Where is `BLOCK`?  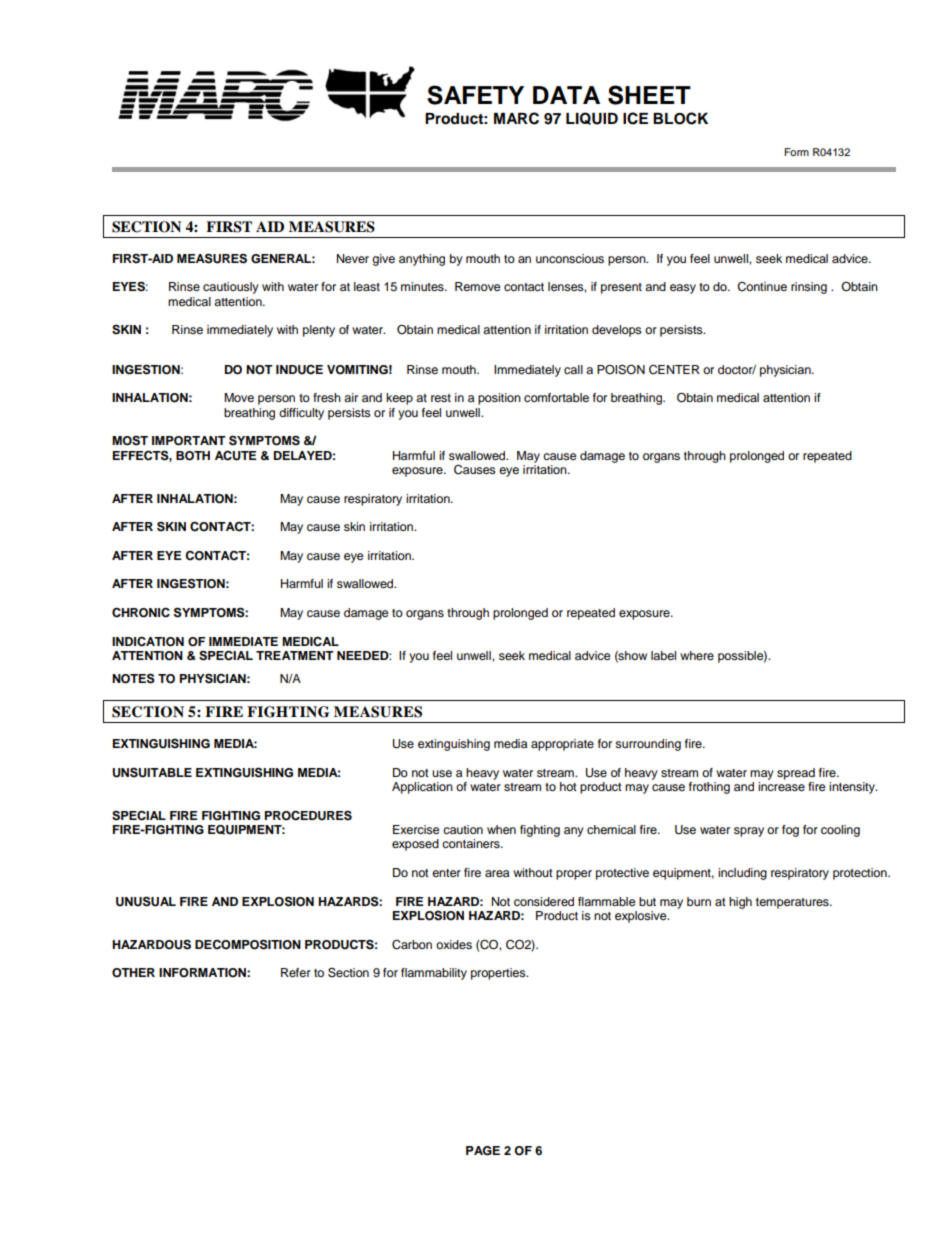 BLOCK is located at coordinates (680, 118).
